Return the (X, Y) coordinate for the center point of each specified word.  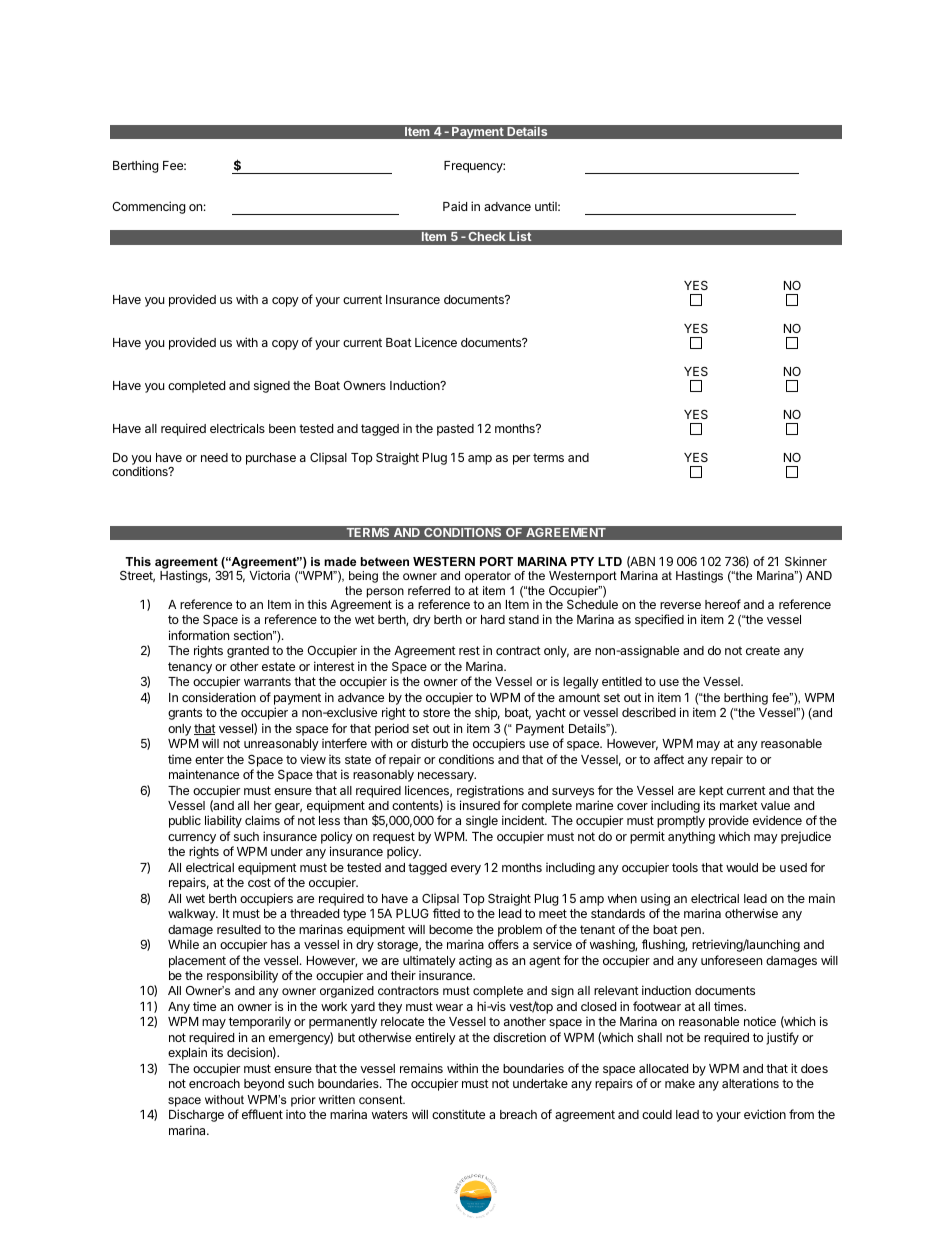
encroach (214, 1083)
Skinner (806, 561)
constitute (458, 1114)
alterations (750, 1083)
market (739, 805)
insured (480, 805)
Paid (455, 206)
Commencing (149, 207)
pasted (455, 430)
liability (223, 821)
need (214, 457)
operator (488, 577)
